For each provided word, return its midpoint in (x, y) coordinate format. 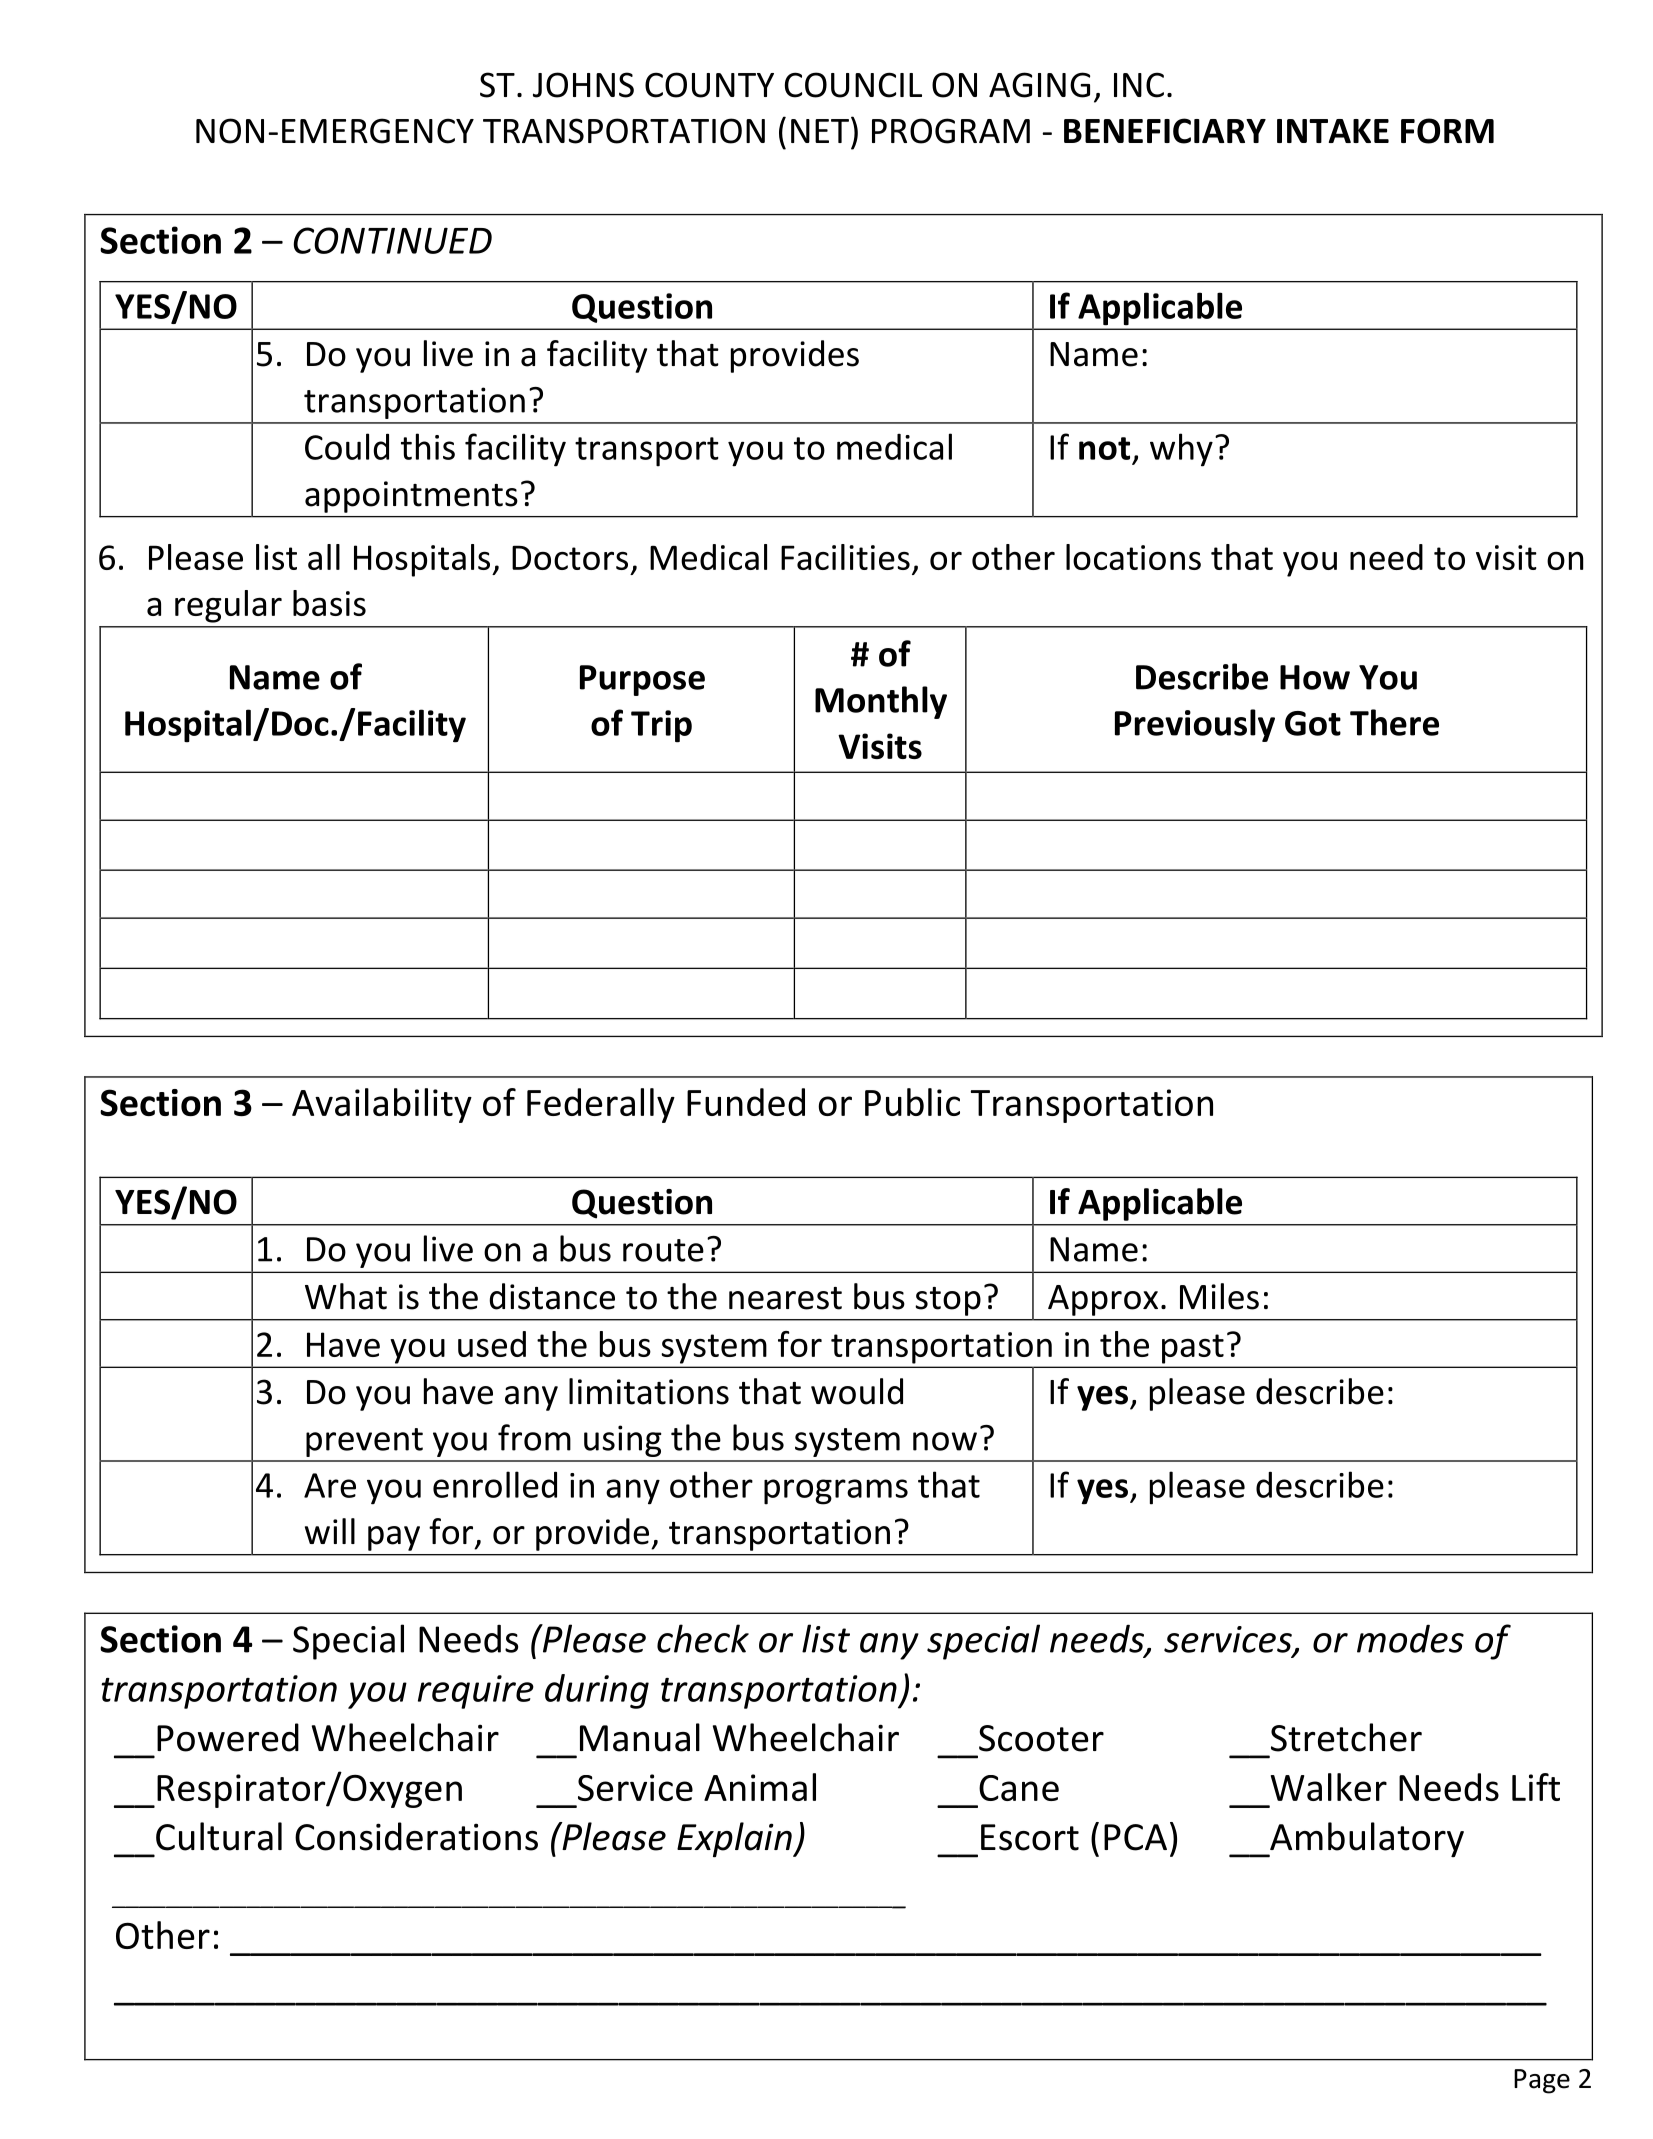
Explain (735, 1840)
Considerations (416, 1836)
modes (1410, 1638)
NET (820, 131)
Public (912, 1102)
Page (1542, 2081)
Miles (1219, 1296)
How (1315, 677)
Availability (382, 1105)
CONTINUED (392, 240)
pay (394, 1538)
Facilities (845, 557)
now (945, 1441)
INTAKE (1333, 131)
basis (329, 603)
